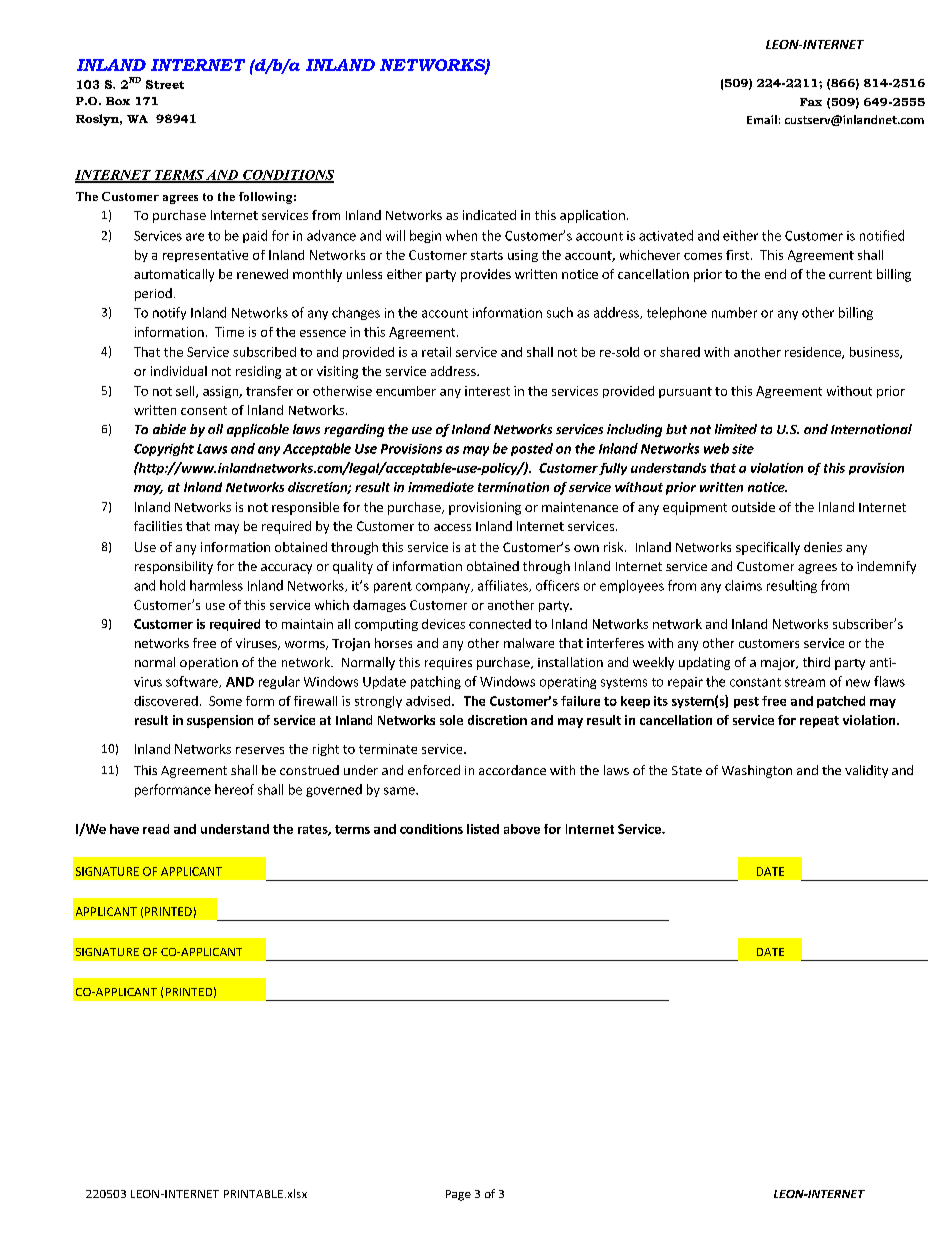 The height and width of the image is (1233, 952). I want to click on site, so click(743, 449).
